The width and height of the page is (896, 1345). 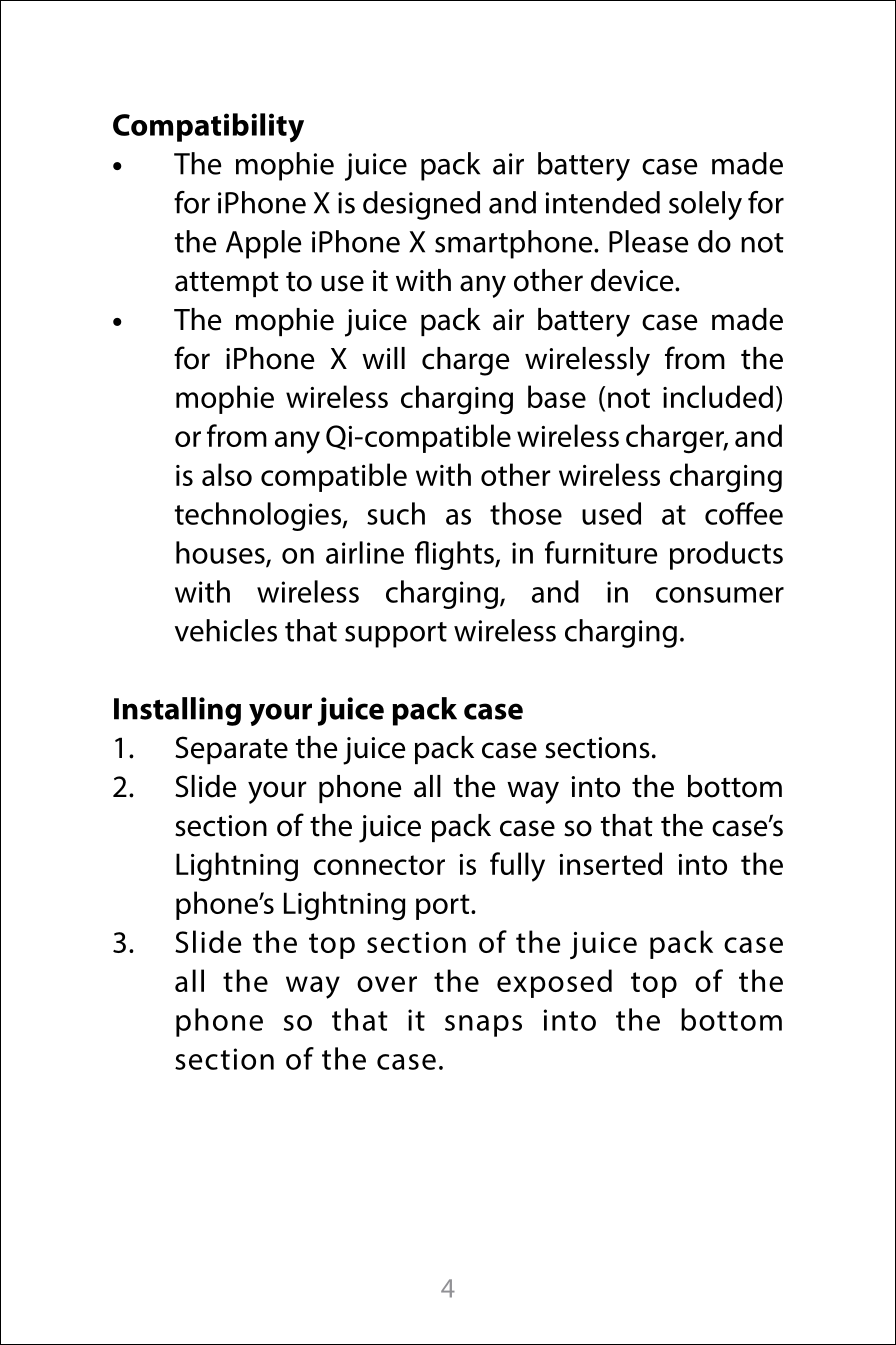 What do you see at coordinates (554, 983) in the page?
I see `exposed` at bounding box center [554, 983].
